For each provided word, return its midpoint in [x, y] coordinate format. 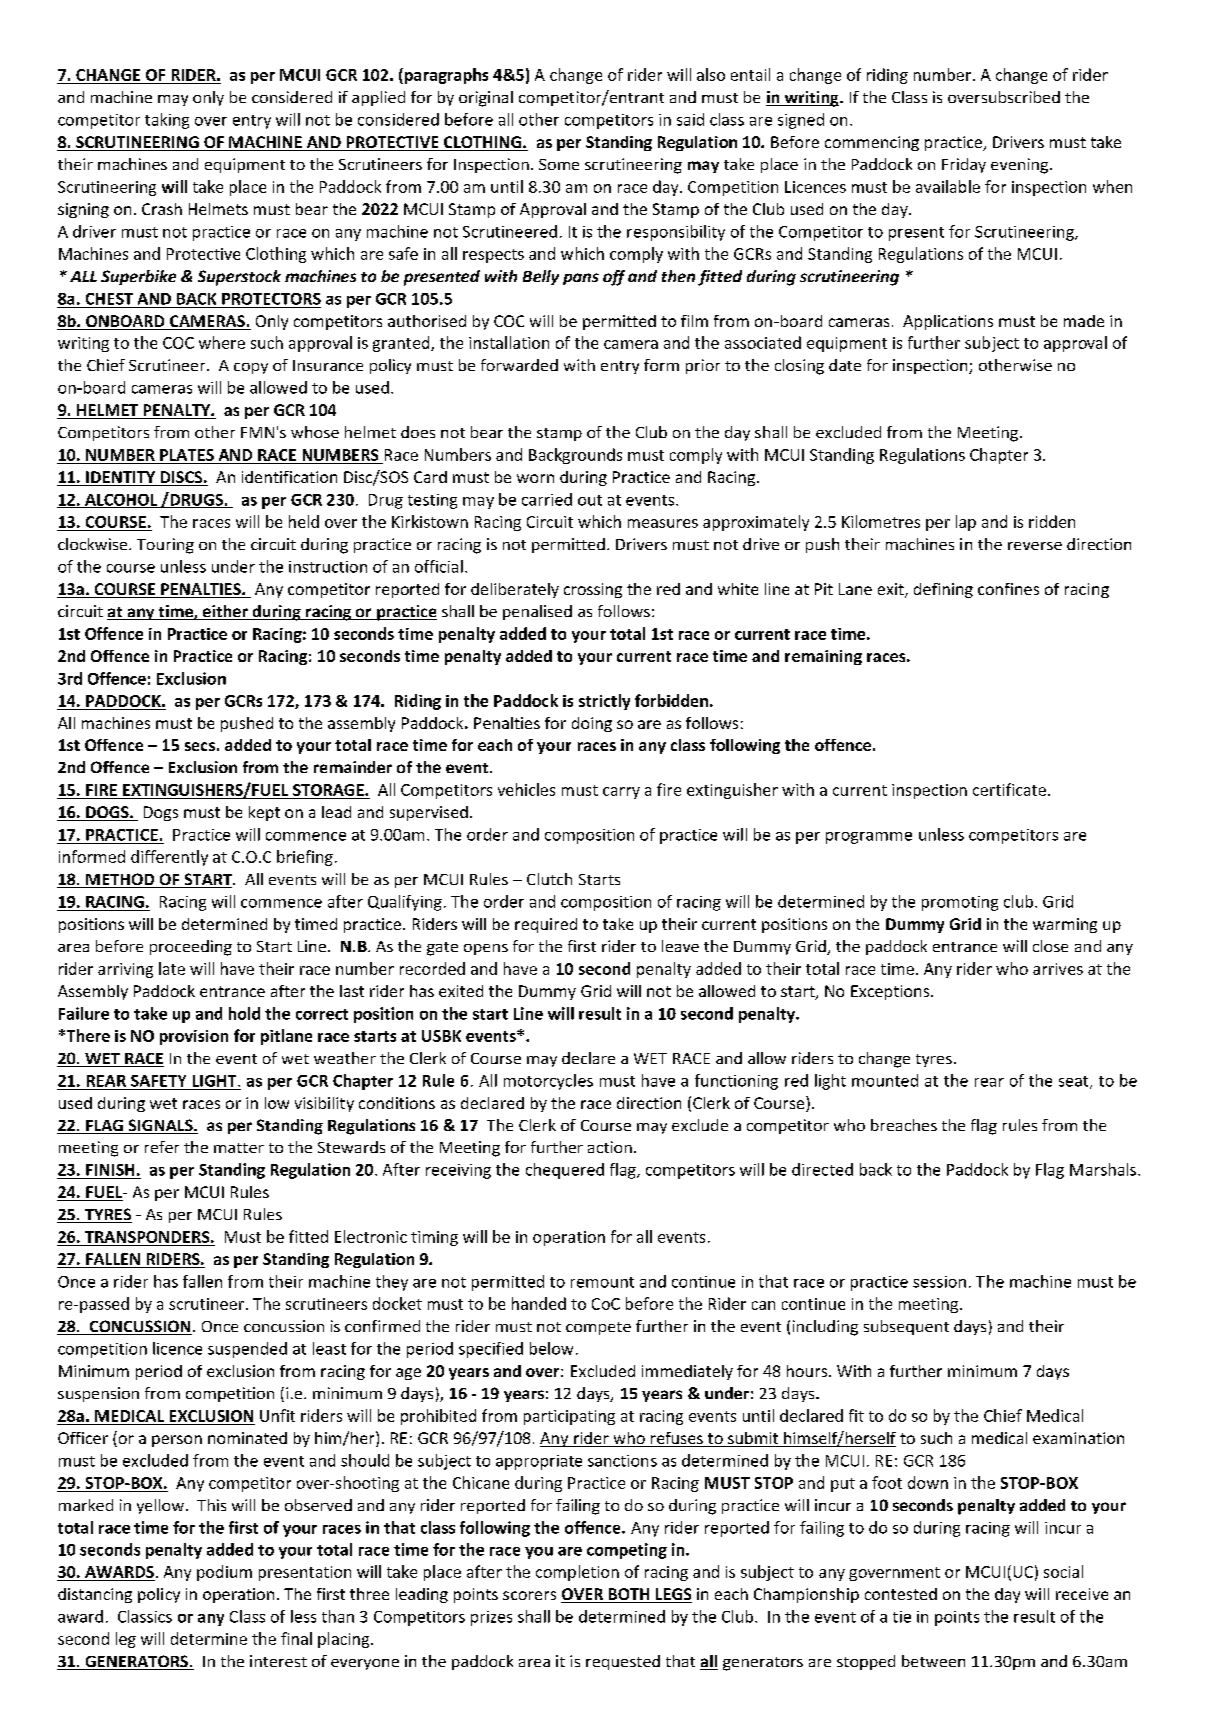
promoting [960, 903]
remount [602, 1282]
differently [169, 858]
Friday [964, 165]
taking [167, 121]
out [590, 500]
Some [559, 164]
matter [239, 1148]
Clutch [549, 879]
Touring [165, 546]
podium [224, 1573]
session [939, 1282]
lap [966, 523]
